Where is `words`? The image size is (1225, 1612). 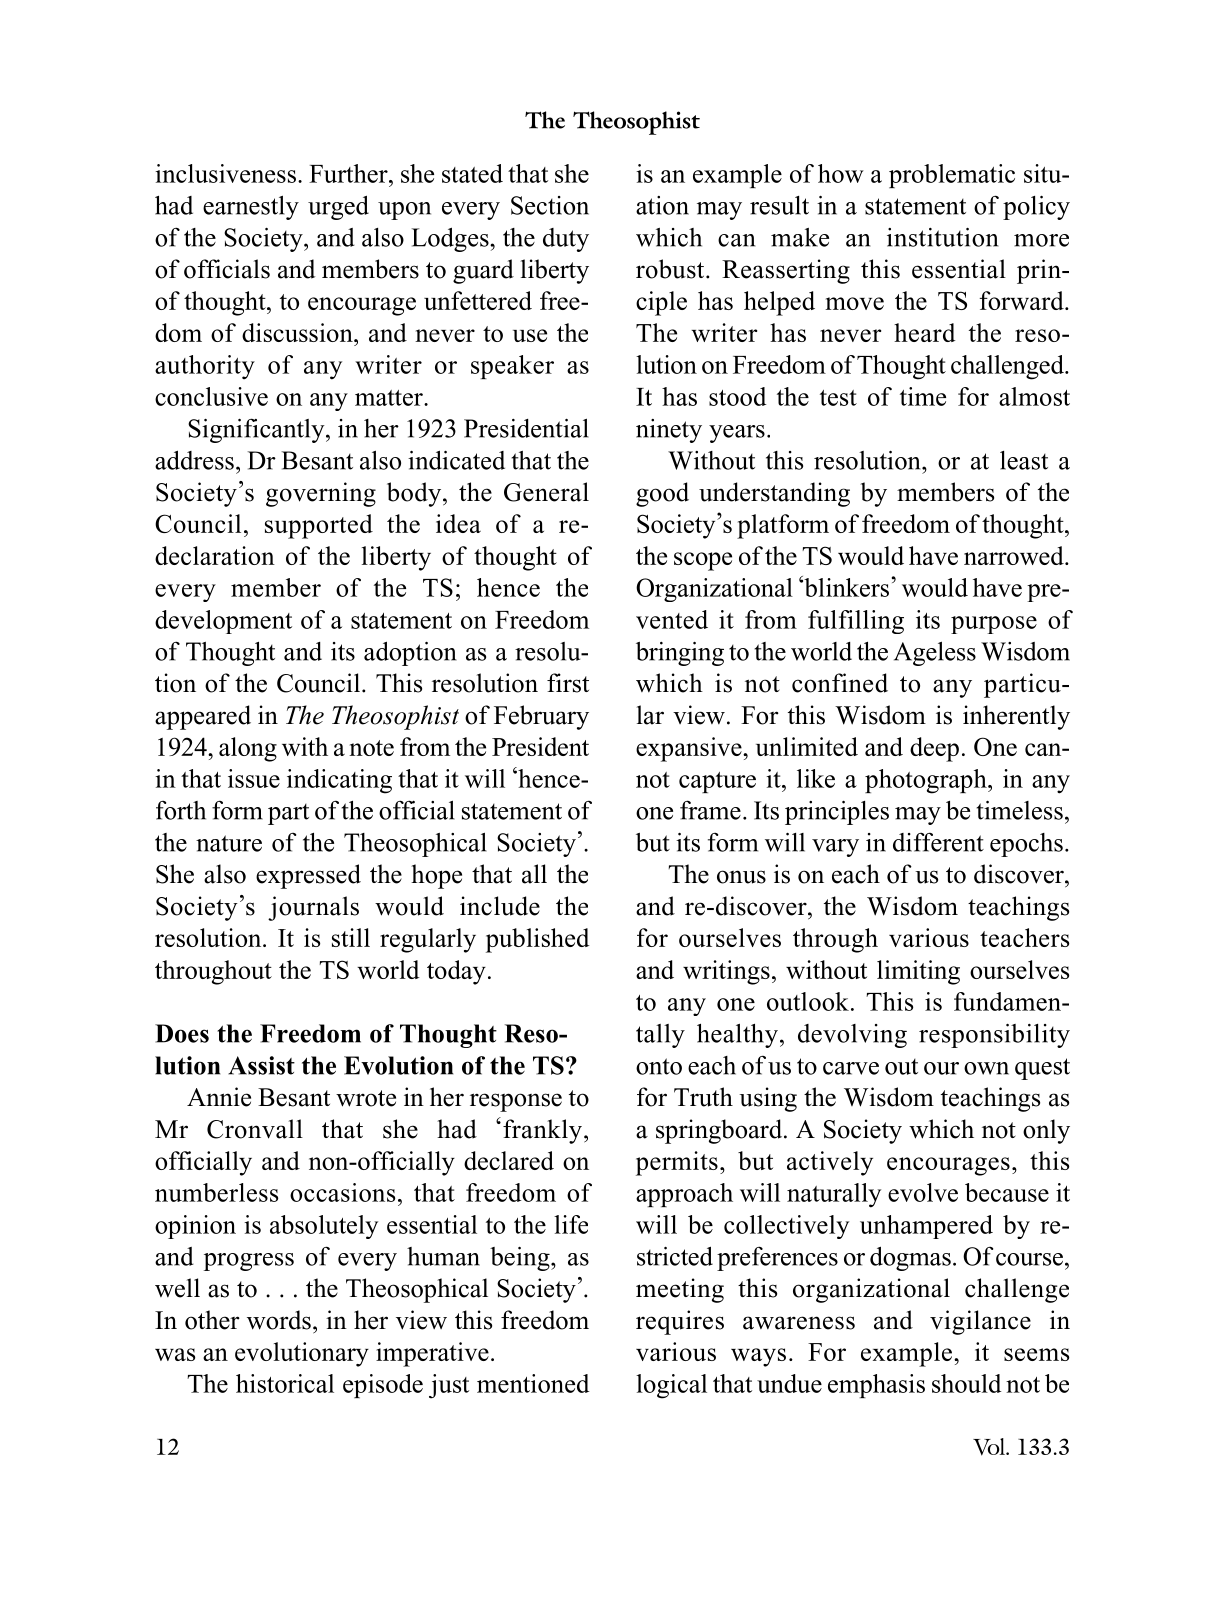 words is located at coordinates (279, 1320).
